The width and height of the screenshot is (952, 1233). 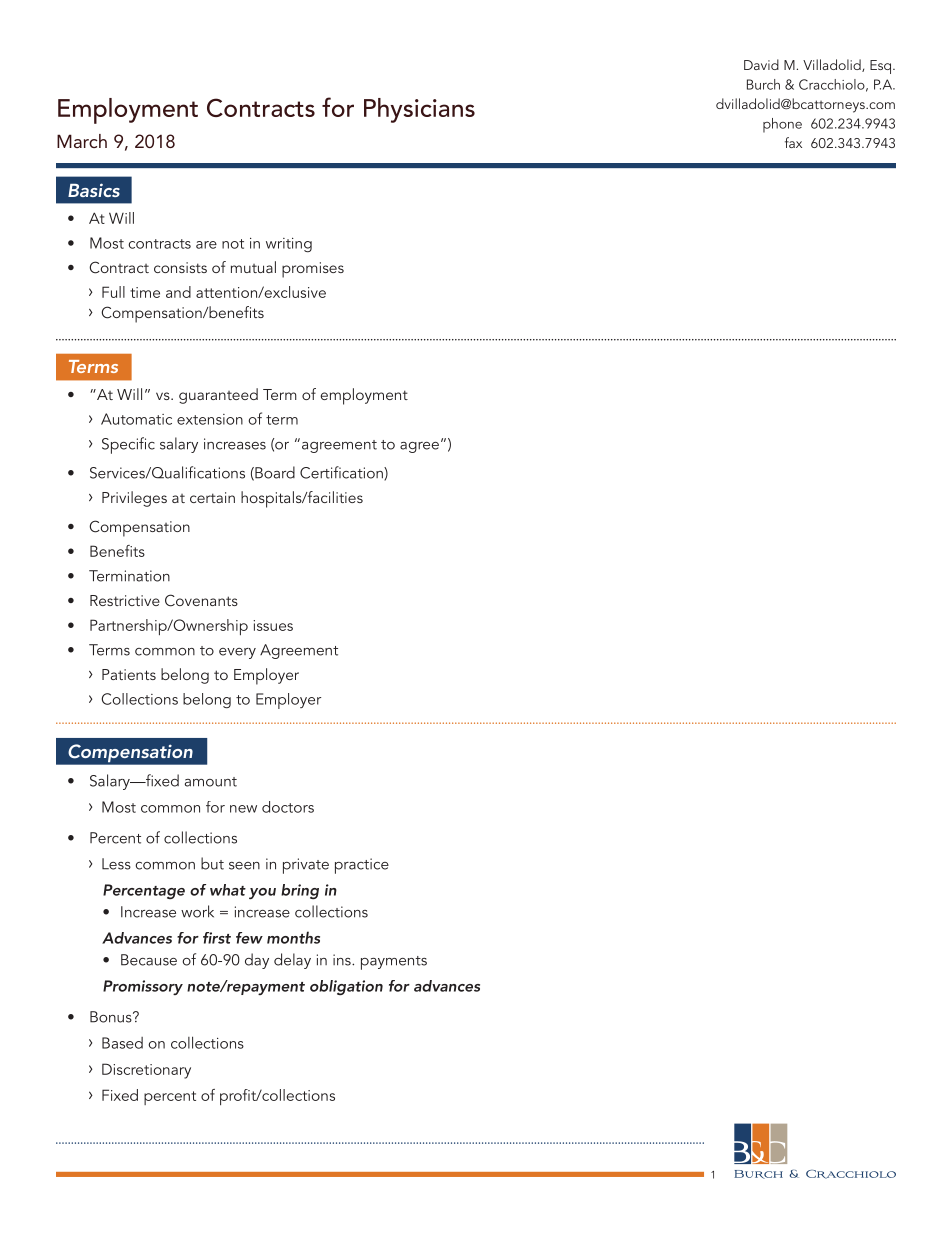 What do you see at coordinates (122, 1043) in the screenshot?
I see `Based` at bounding box center [122, 1043].
